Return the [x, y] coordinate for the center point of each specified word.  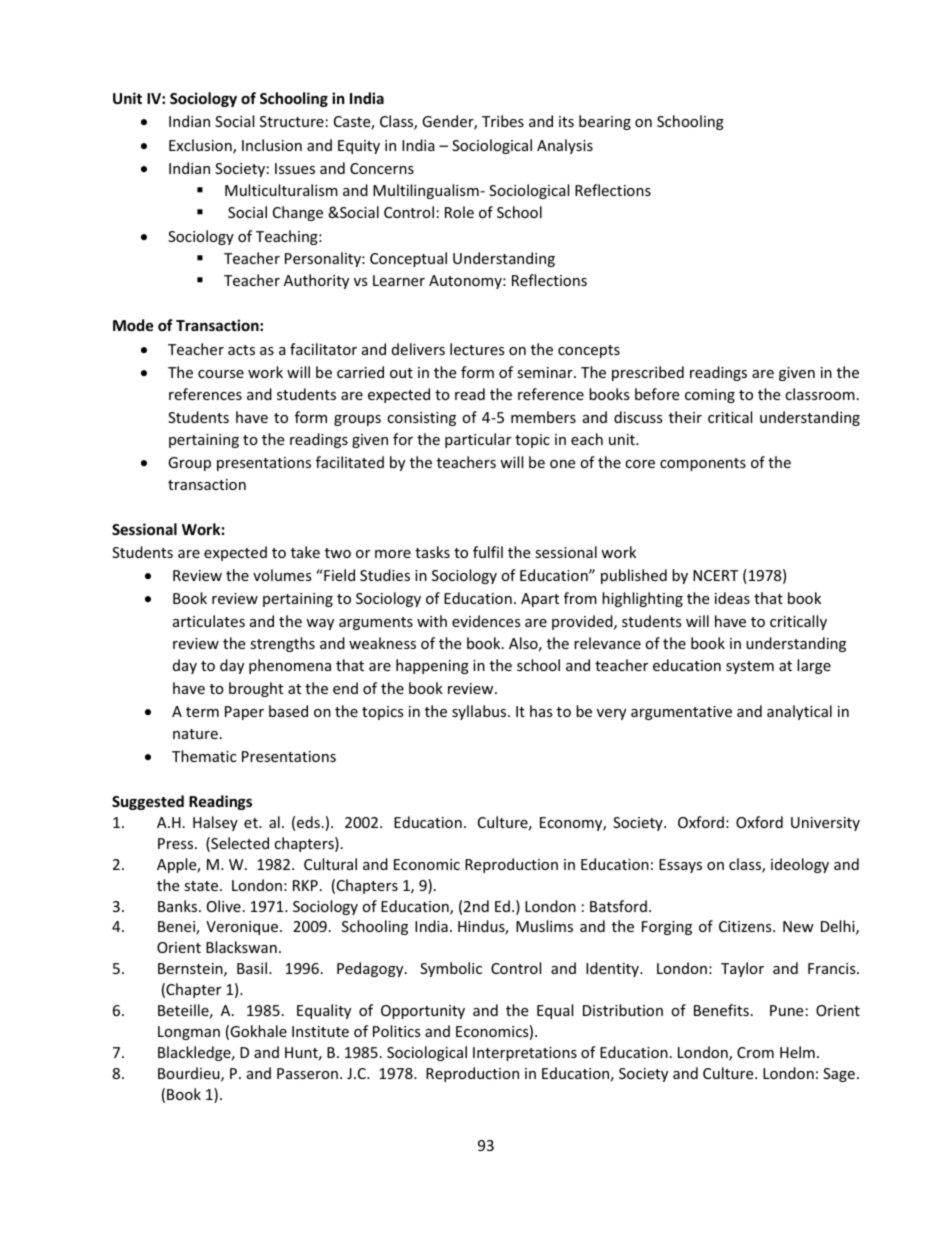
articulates [209, 621]
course [221, 374]
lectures [477, 349]
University [825, 824]
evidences [486, 621]
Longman [189, 1033]
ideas [732, 598]
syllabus [480, 712]
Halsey [215, 823]
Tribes [503, 121]
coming [710, 396]
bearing [605, 122]
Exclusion [201, 146]
